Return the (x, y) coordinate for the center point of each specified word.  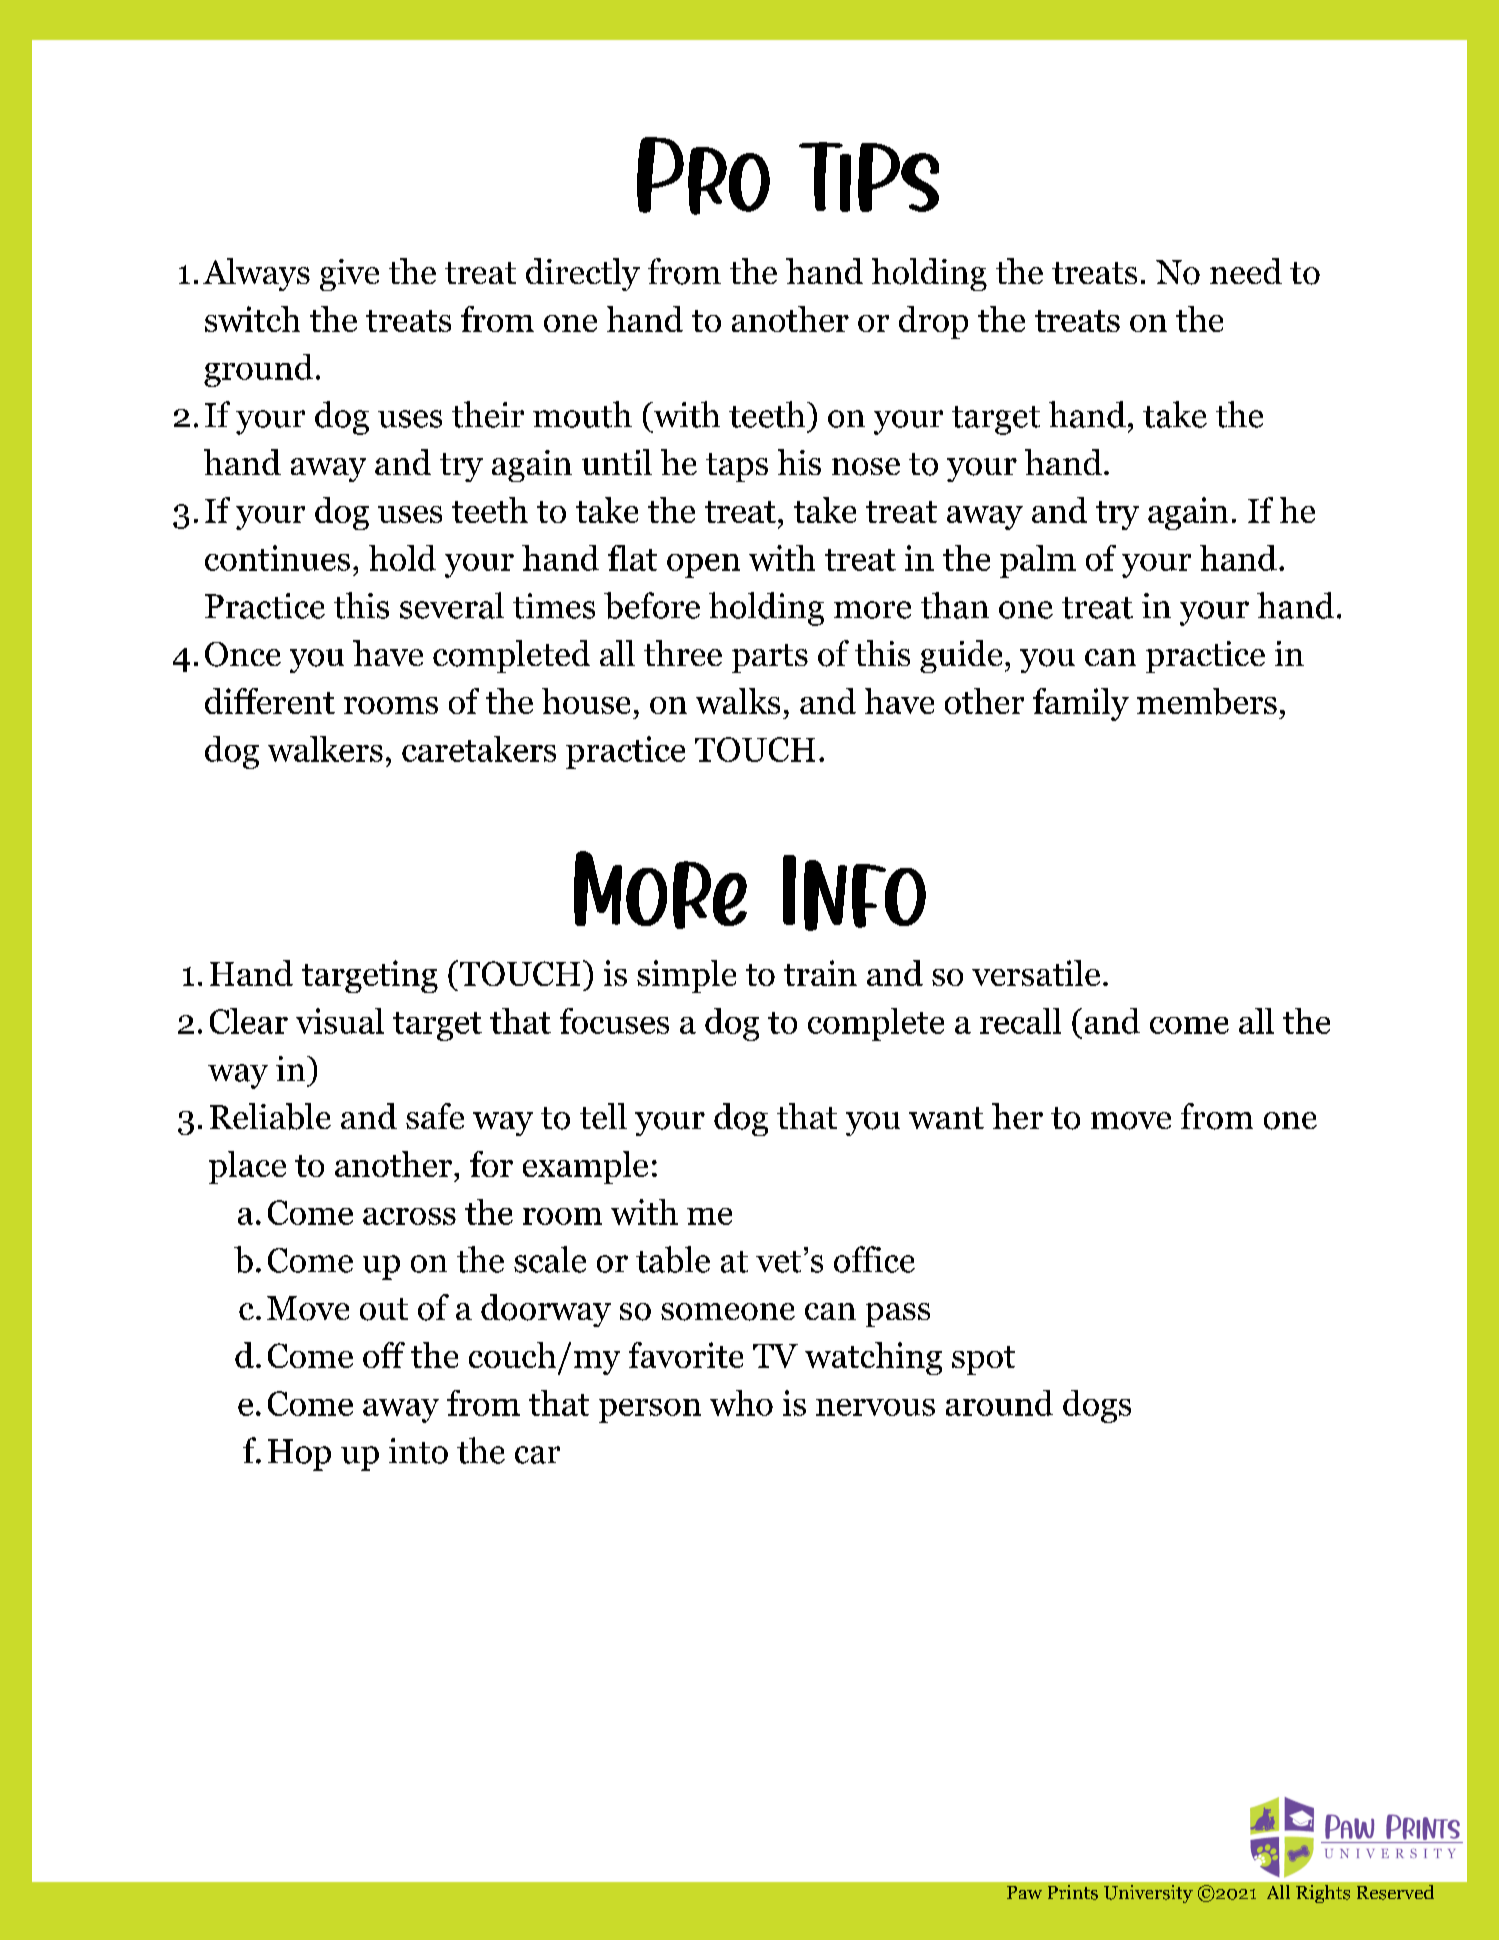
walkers (325, 749)
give (349, 275)
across (409, 1216)
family (1081, 704)
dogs (1097, 1406)
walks (738, 701)
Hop (299, 1455)
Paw (1024, 1892)
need (1246, 271)
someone (728, 1312)
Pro (703, 176)
